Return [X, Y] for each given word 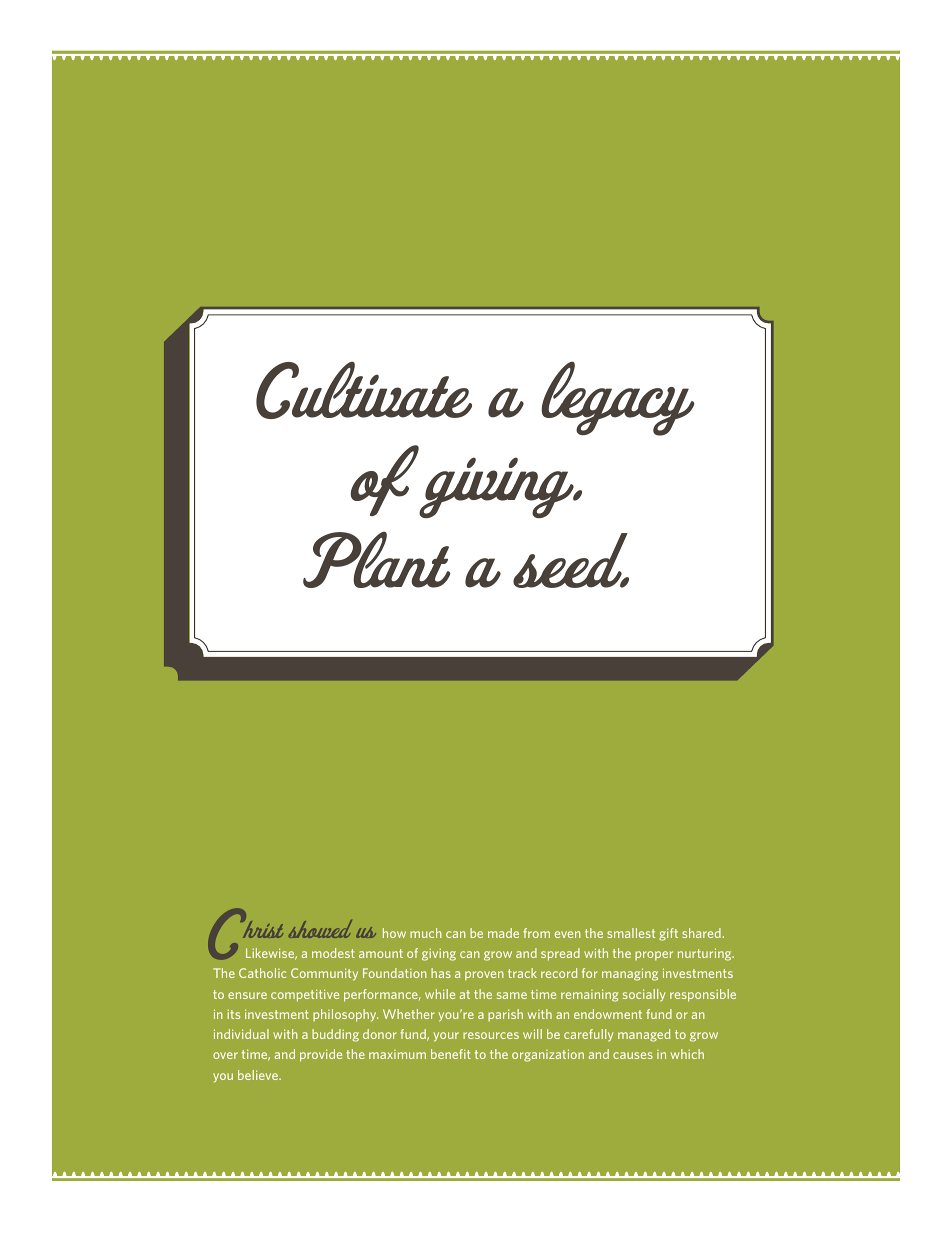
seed [571, 560]
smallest [631, 933]
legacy [618, 399]
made [503, 933]
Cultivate [364, 390]
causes [633, 1055]
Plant [376, 560]
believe [259, 1075]
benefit [451, 1054]
